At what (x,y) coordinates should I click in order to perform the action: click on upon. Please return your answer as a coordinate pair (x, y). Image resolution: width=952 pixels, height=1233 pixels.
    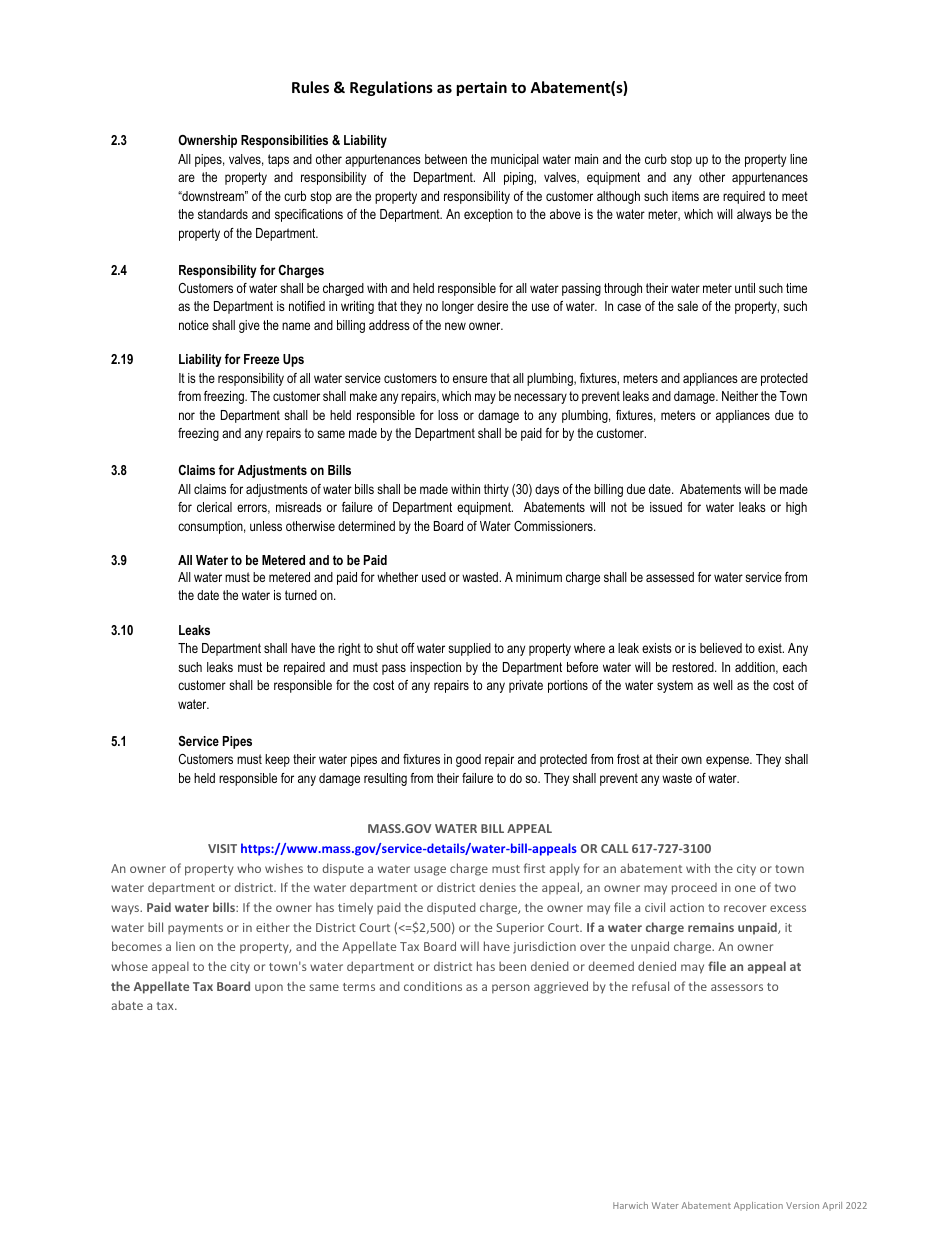
    Looking at the image, I should click on (269, 989).
